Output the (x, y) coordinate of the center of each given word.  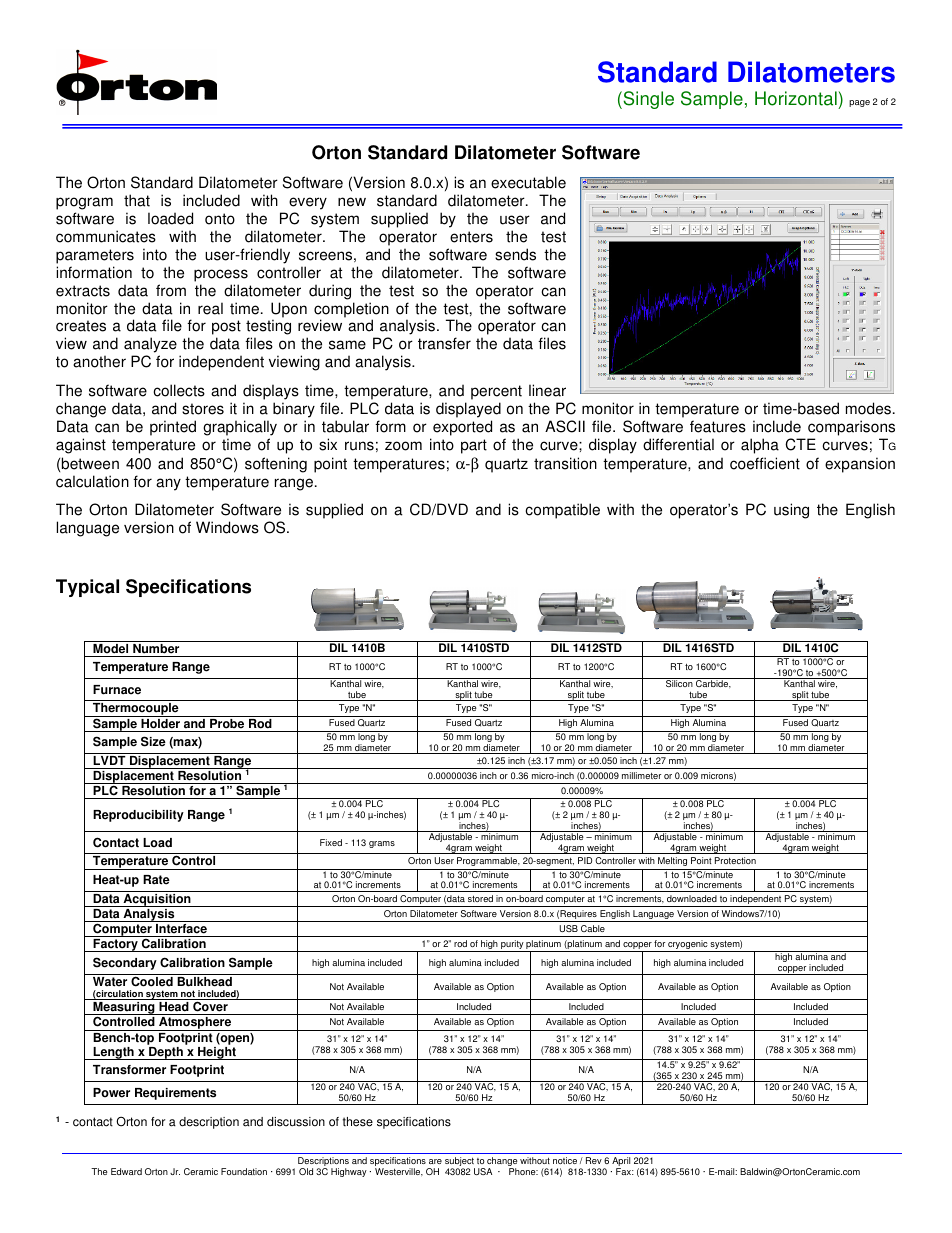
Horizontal (797, 100)
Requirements (175, 1094)
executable (528, 182)
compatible (562, 511)
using (791, 511)
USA (483, 1171)
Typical (87, 588)
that (137, 200)
